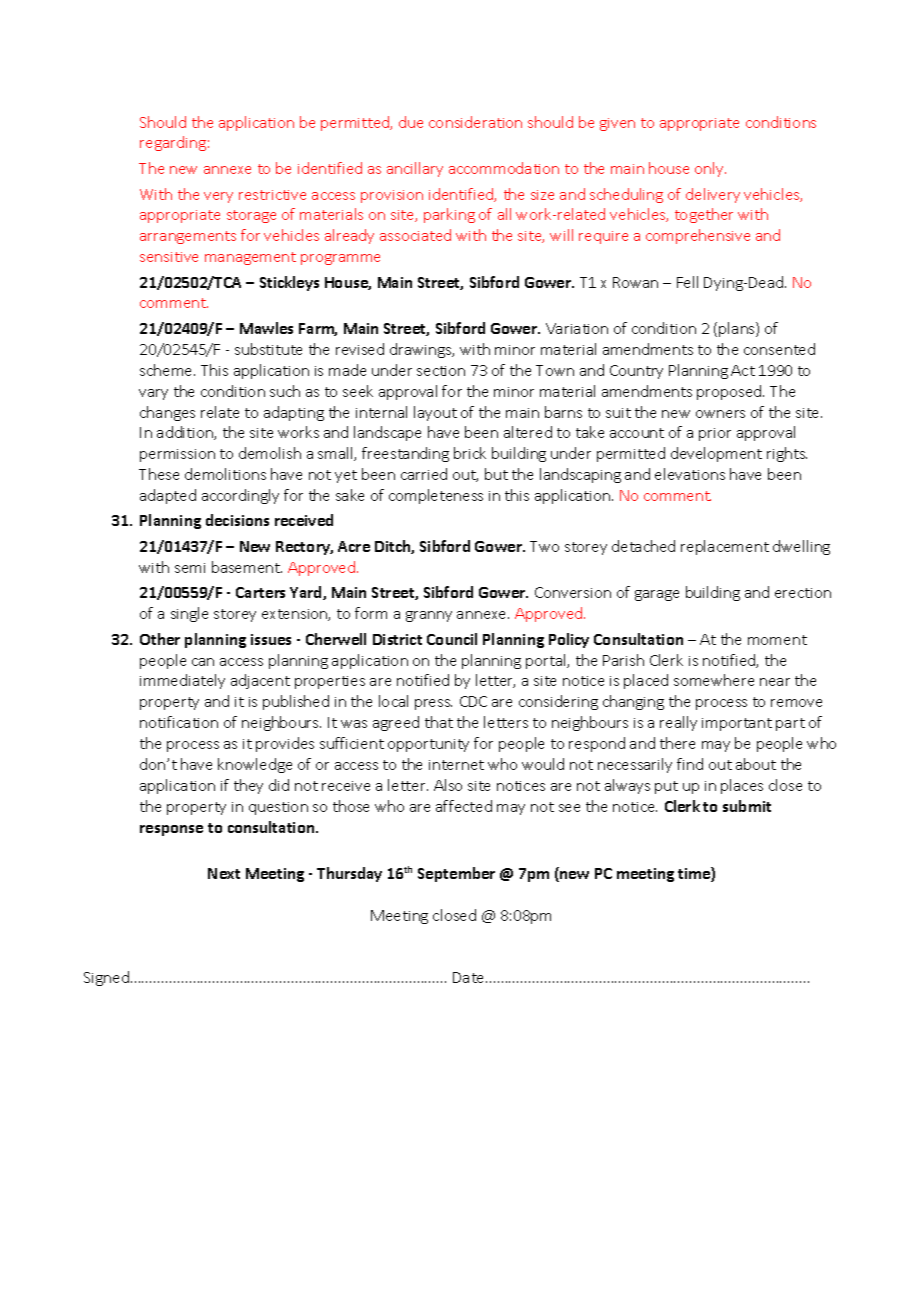 The image size is (924, 1308). I want to click on Date, so click(470, 977).
